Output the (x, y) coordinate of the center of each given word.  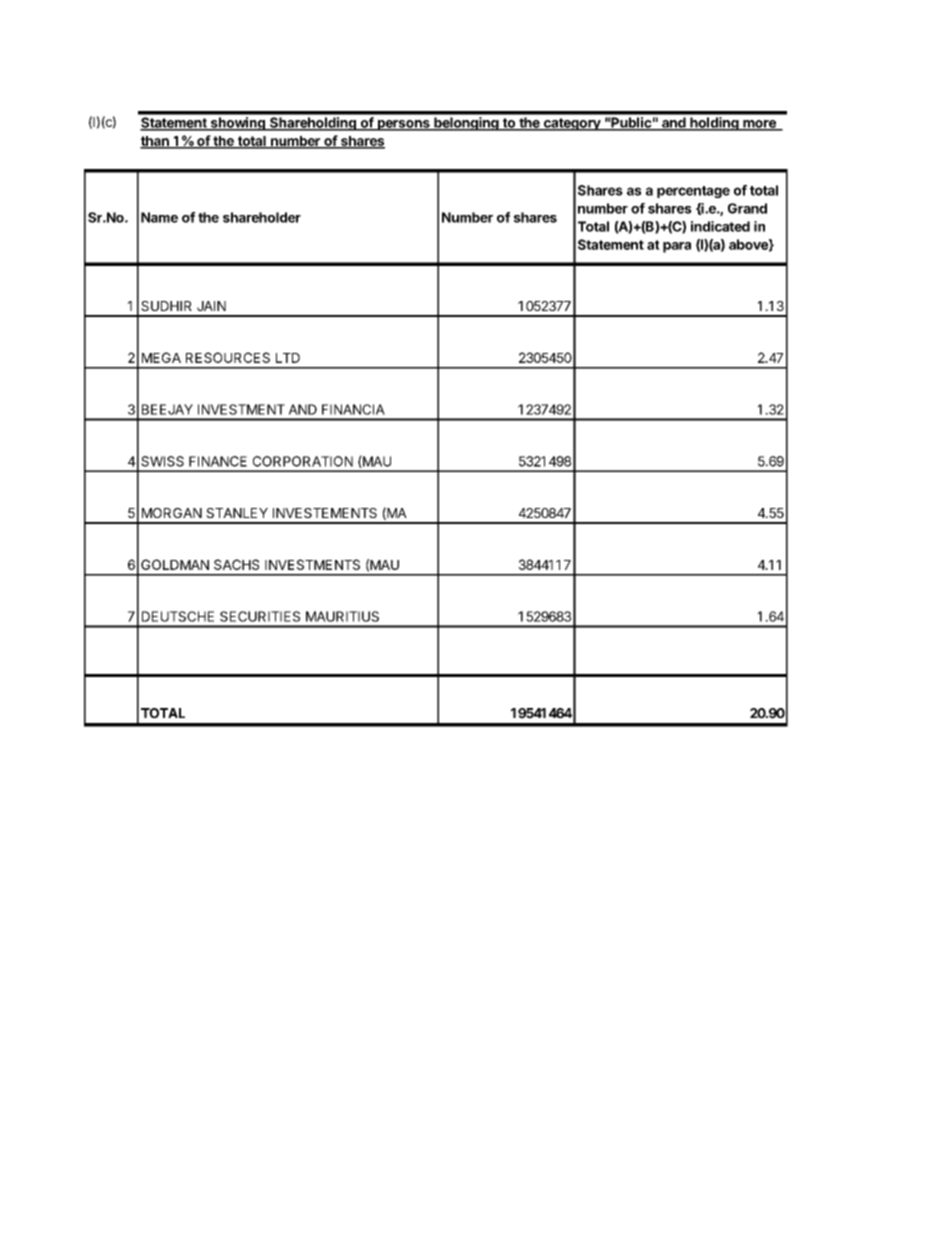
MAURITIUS (342, 616)
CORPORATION (303, 461)
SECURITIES (260, 616)
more (759, 125)
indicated (720, 226)
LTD (288, 358)
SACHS (236, 564)
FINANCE (218, 461)
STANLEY (237, 513)
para (677, 247)
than (155, 142)
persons (403, 125)
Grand (747, 208)
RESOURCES (228, 357)
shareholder (262, 217)
